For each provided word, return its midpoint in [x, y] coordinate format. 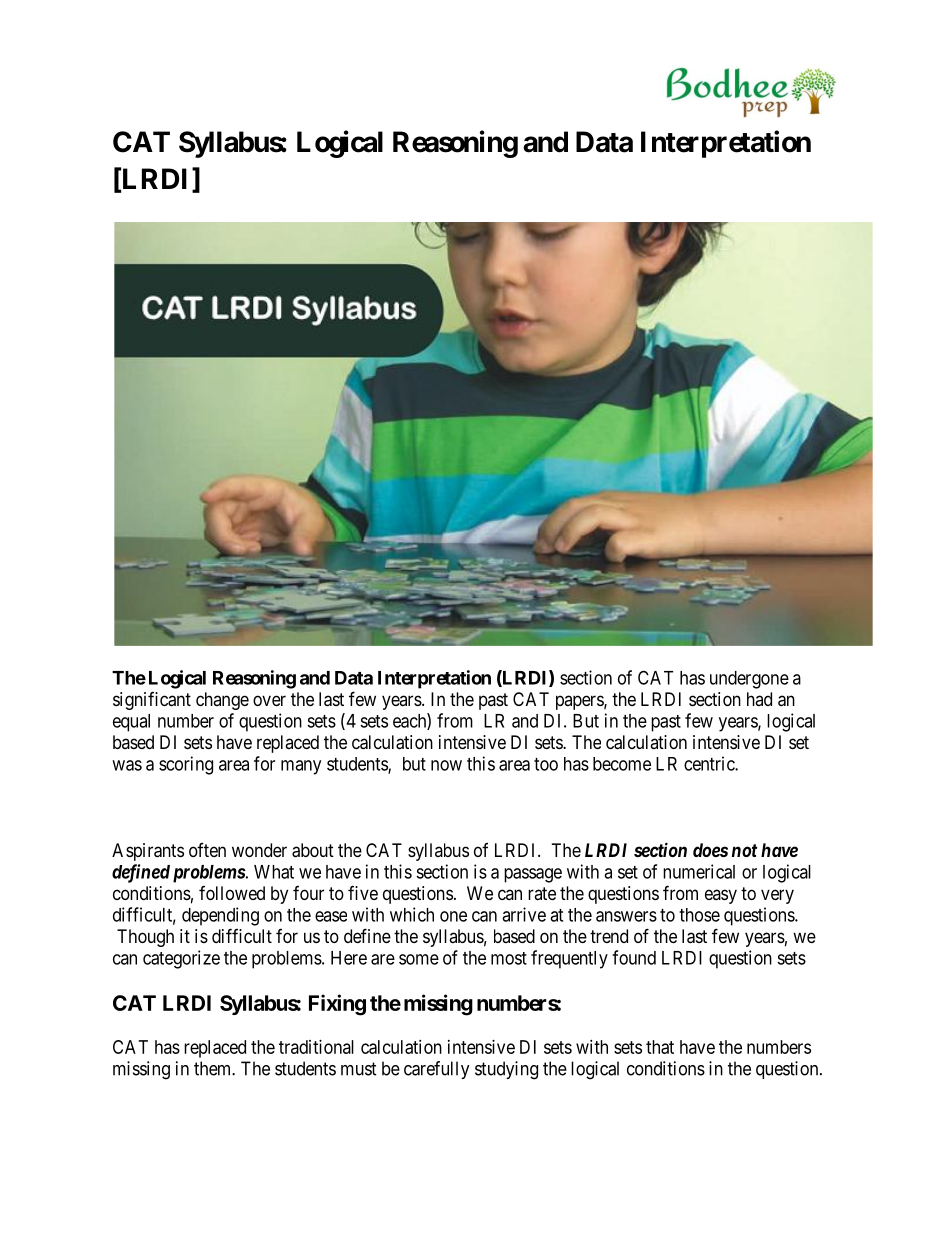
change [222, 701]
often [207, 850]
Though [145, 938]
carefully [437, 1070]
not [744, 850]
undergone [749, 680]
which [412, 914]
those [699, 915]
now [446, 765]
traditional [316, 1047]
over [269, 700]
